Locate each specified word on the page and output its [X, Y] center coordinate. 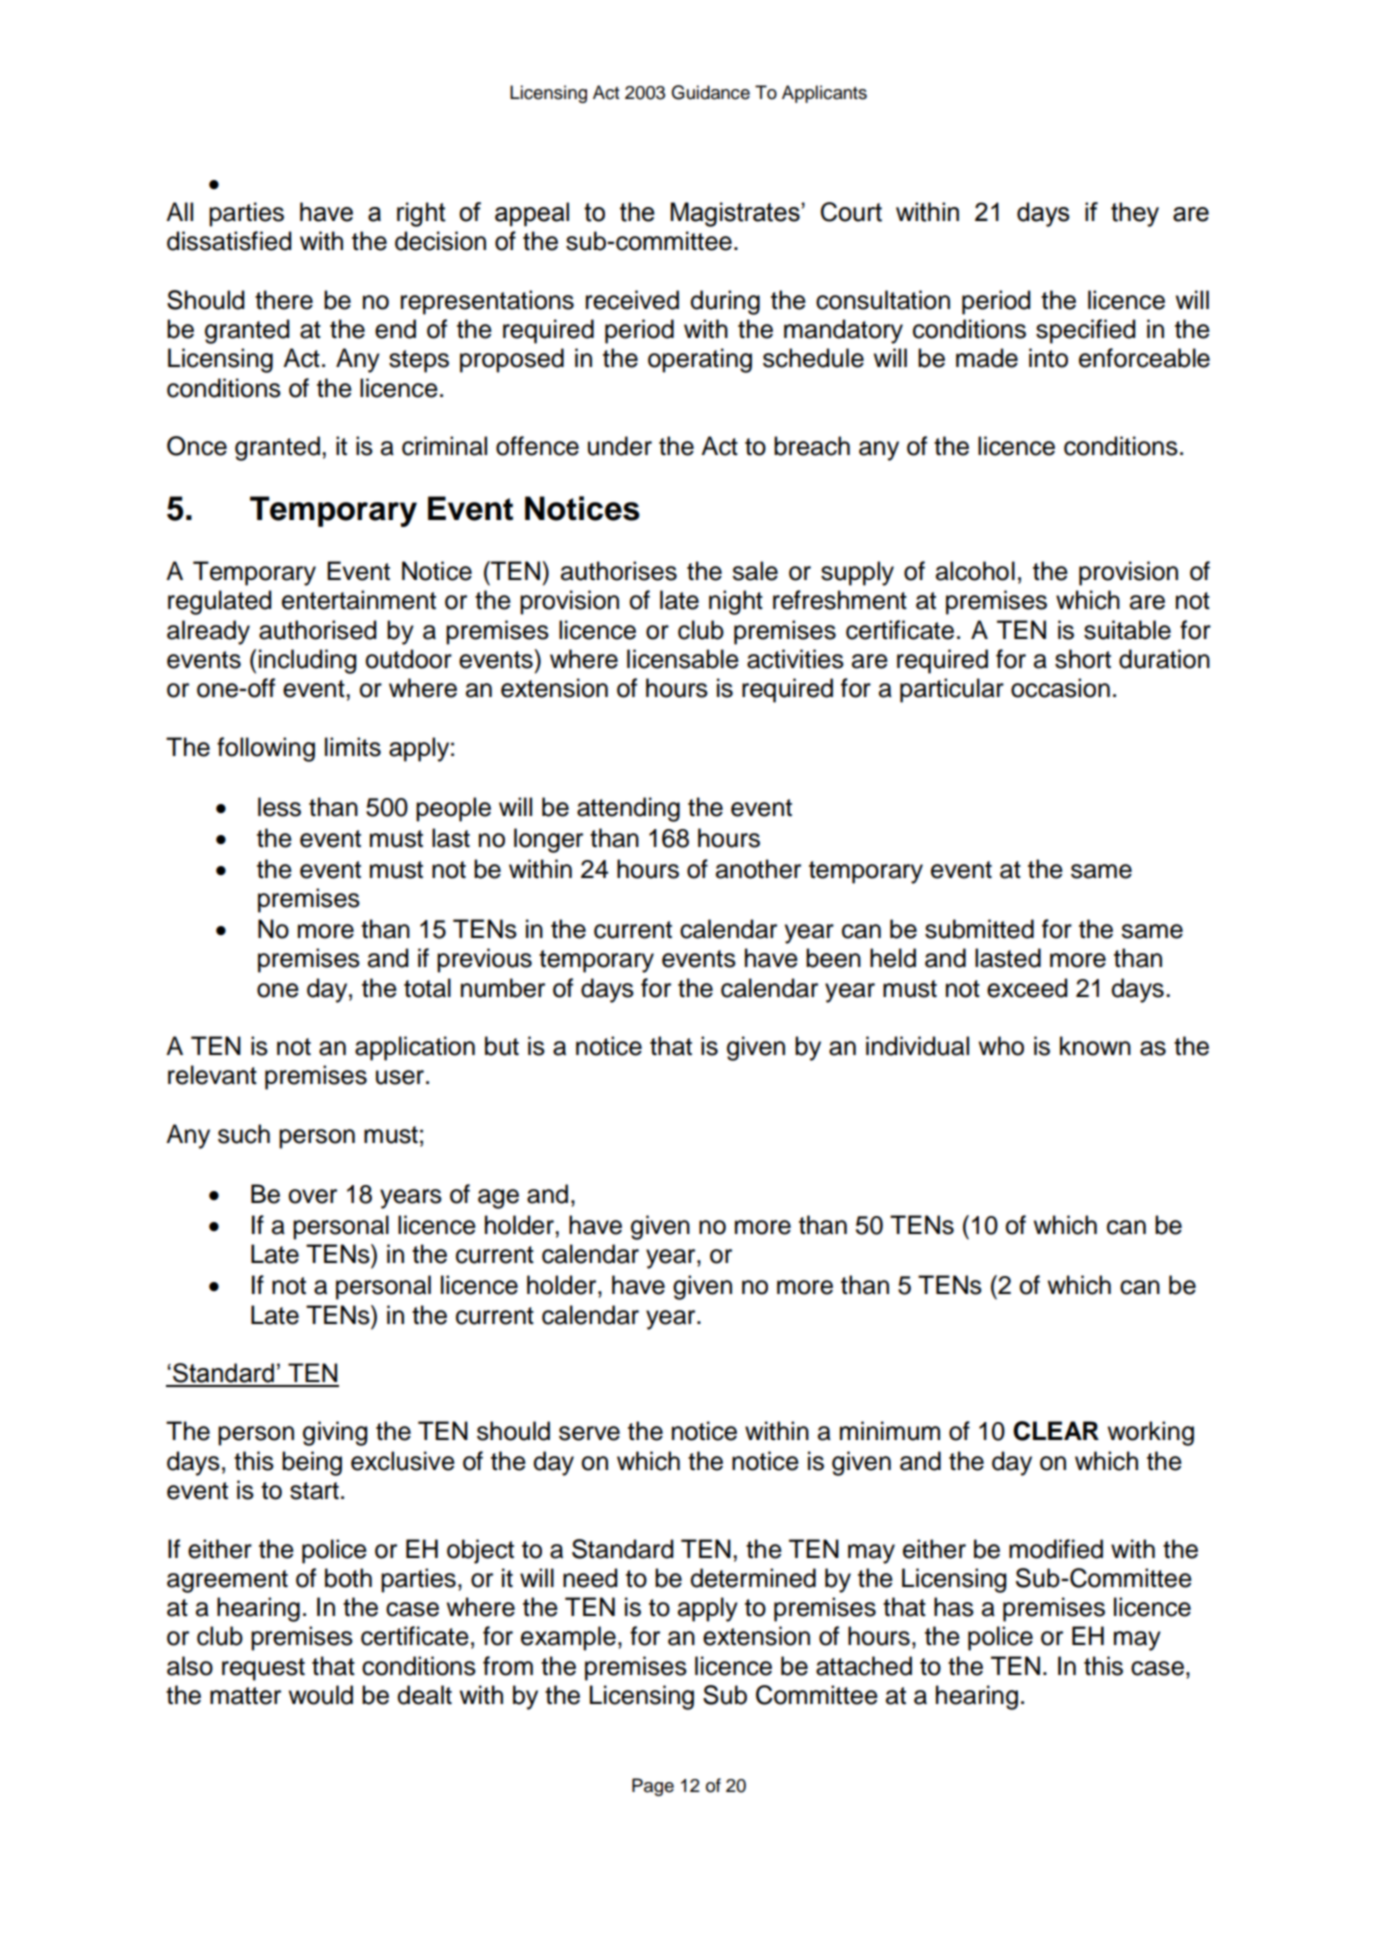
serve [589, 1433]
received [632, 300]
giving [335, 1433]
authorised [318, 630]
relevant [212, 1075]
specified [1086, 331]
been [833, 958]
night [736, 602]
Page [653, 1787]
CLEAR [1056, 1431]
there [284, 300]
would [321, 1695]
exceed [1027, 988]
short [1083, 659]
